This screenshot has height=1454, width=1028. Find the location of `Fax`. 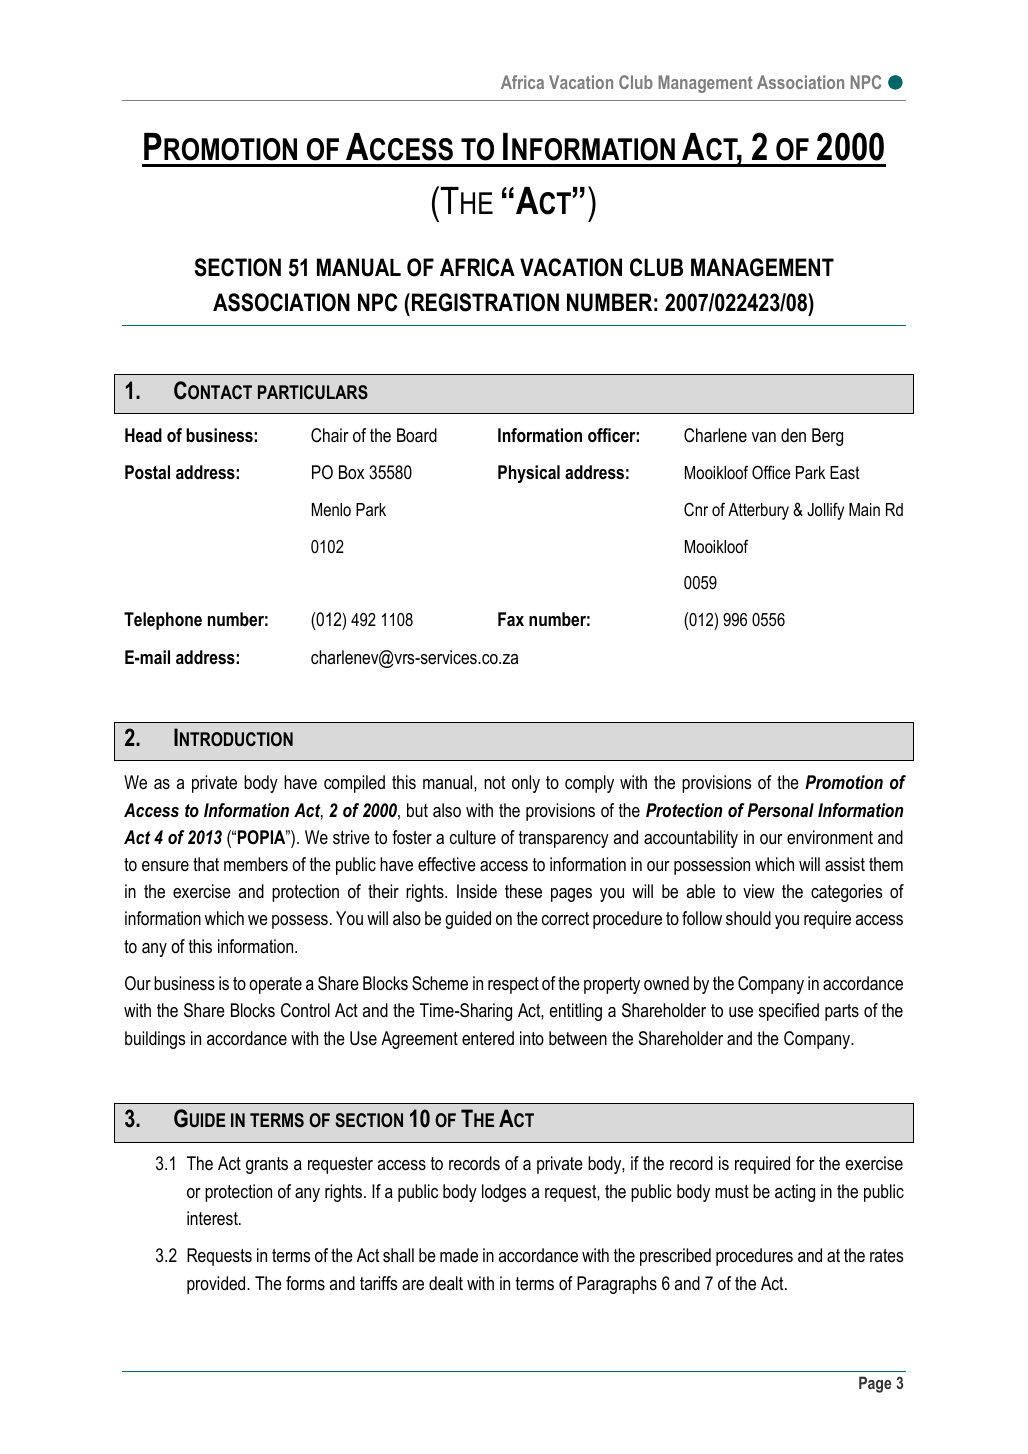

Fax is located at coordinates (511, 619).
